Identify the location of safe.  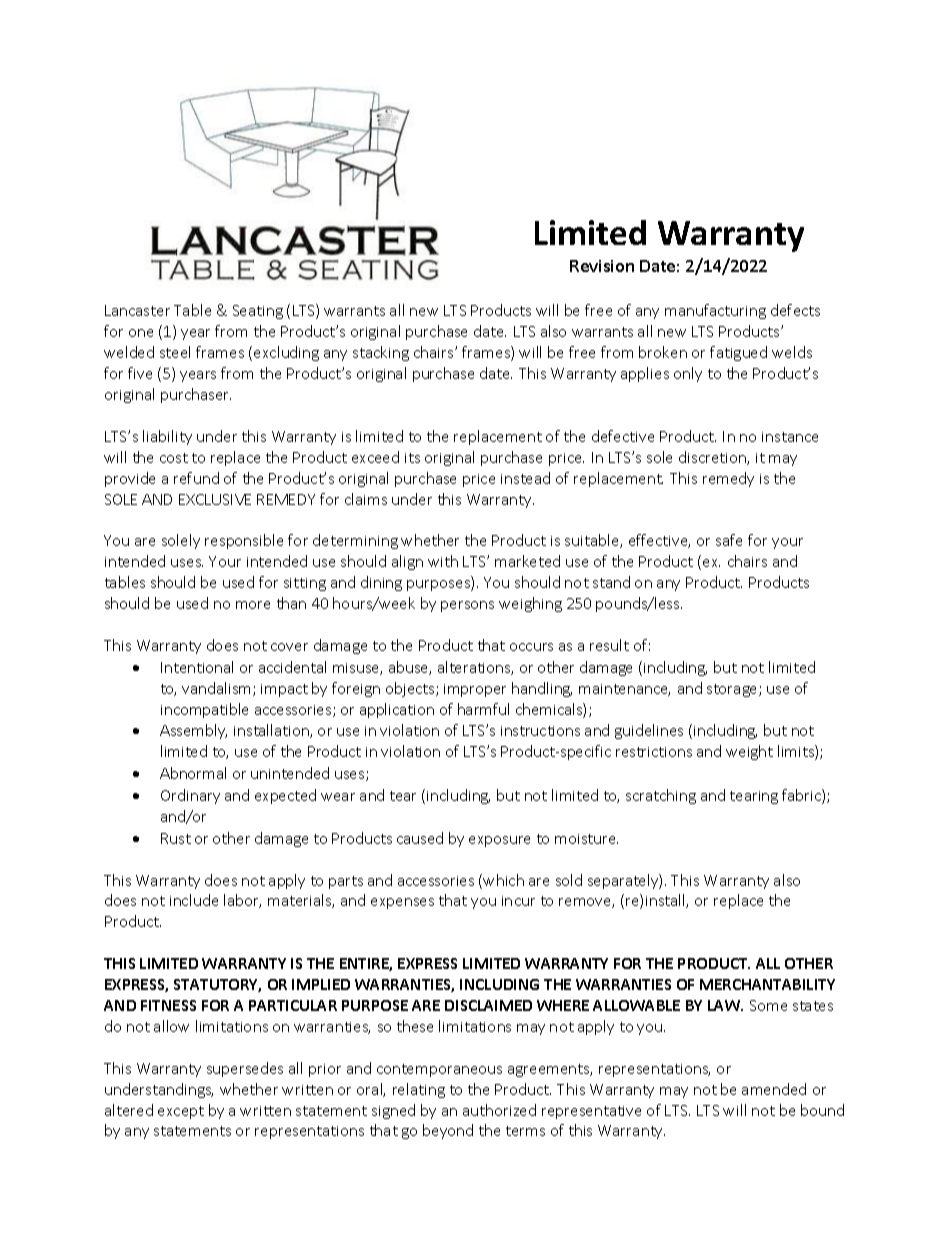
(729, 540).
